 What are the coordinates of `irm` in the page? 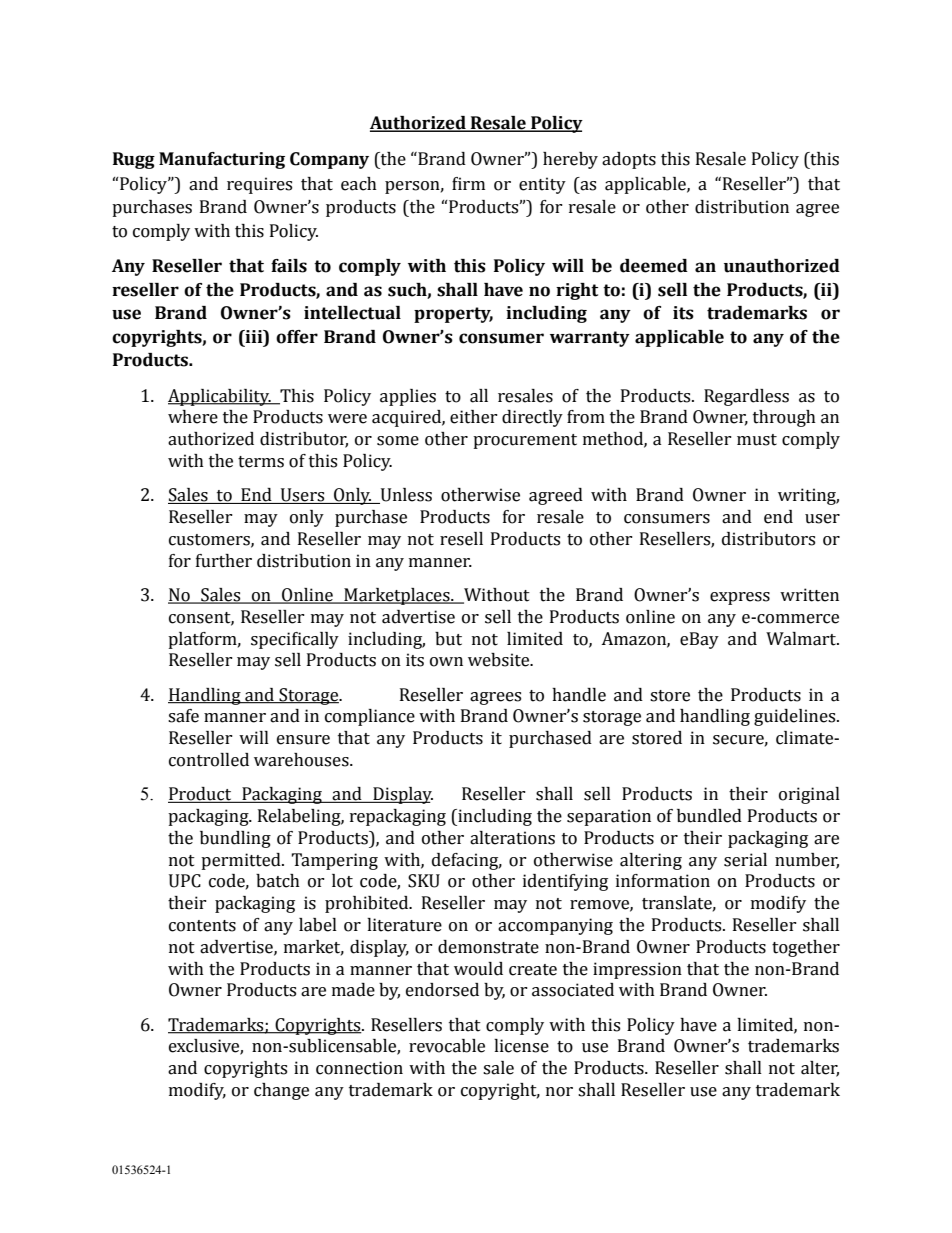 It's located at (470, 183).
